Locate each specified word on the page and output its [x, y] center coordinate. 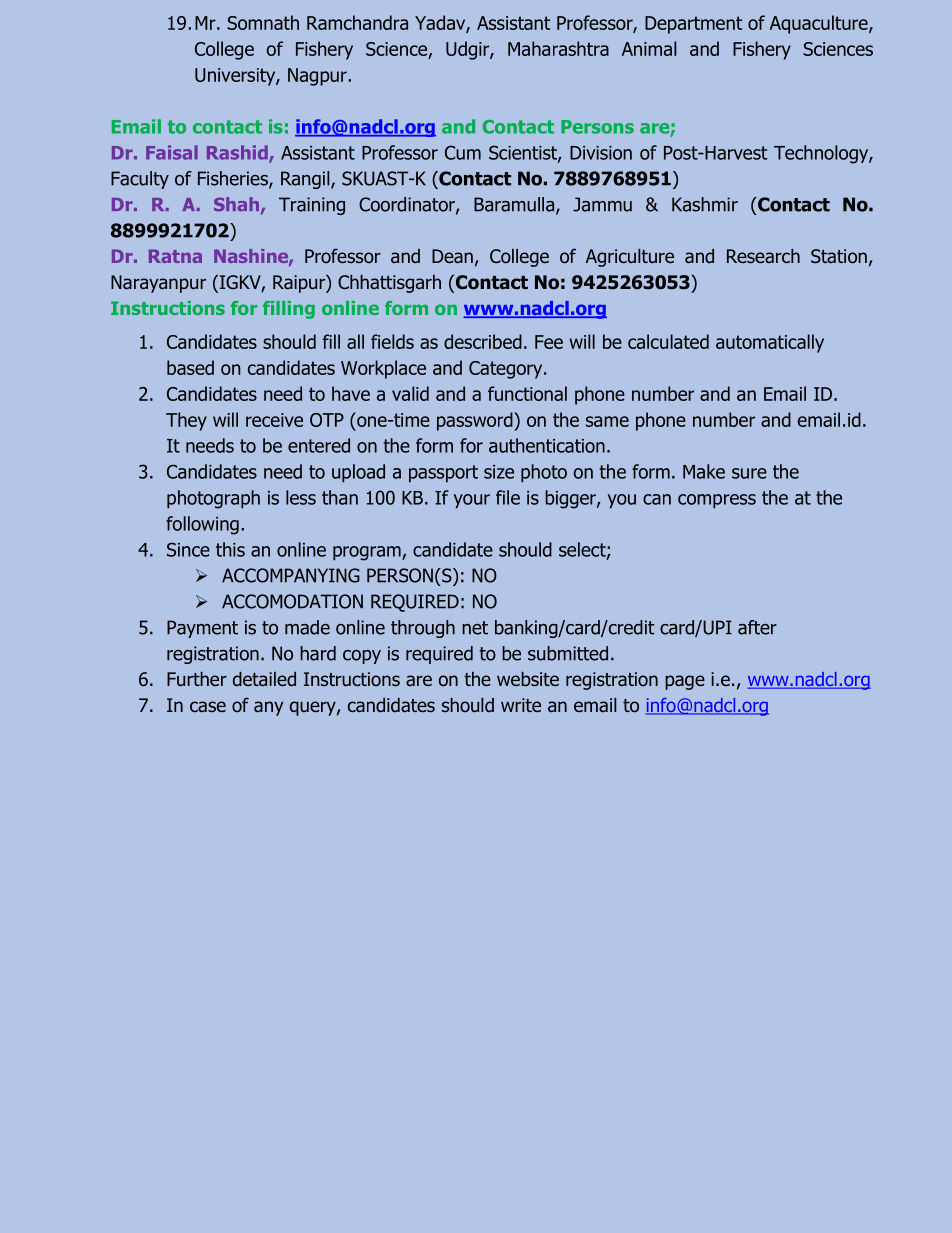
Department [693, 25]
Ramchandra [357, 22]
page [685, 682]
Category [507, 370]
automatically [770, 343]
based [190, 367]
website [528, 679]
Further [197, 679]
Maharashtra [558, 48]
